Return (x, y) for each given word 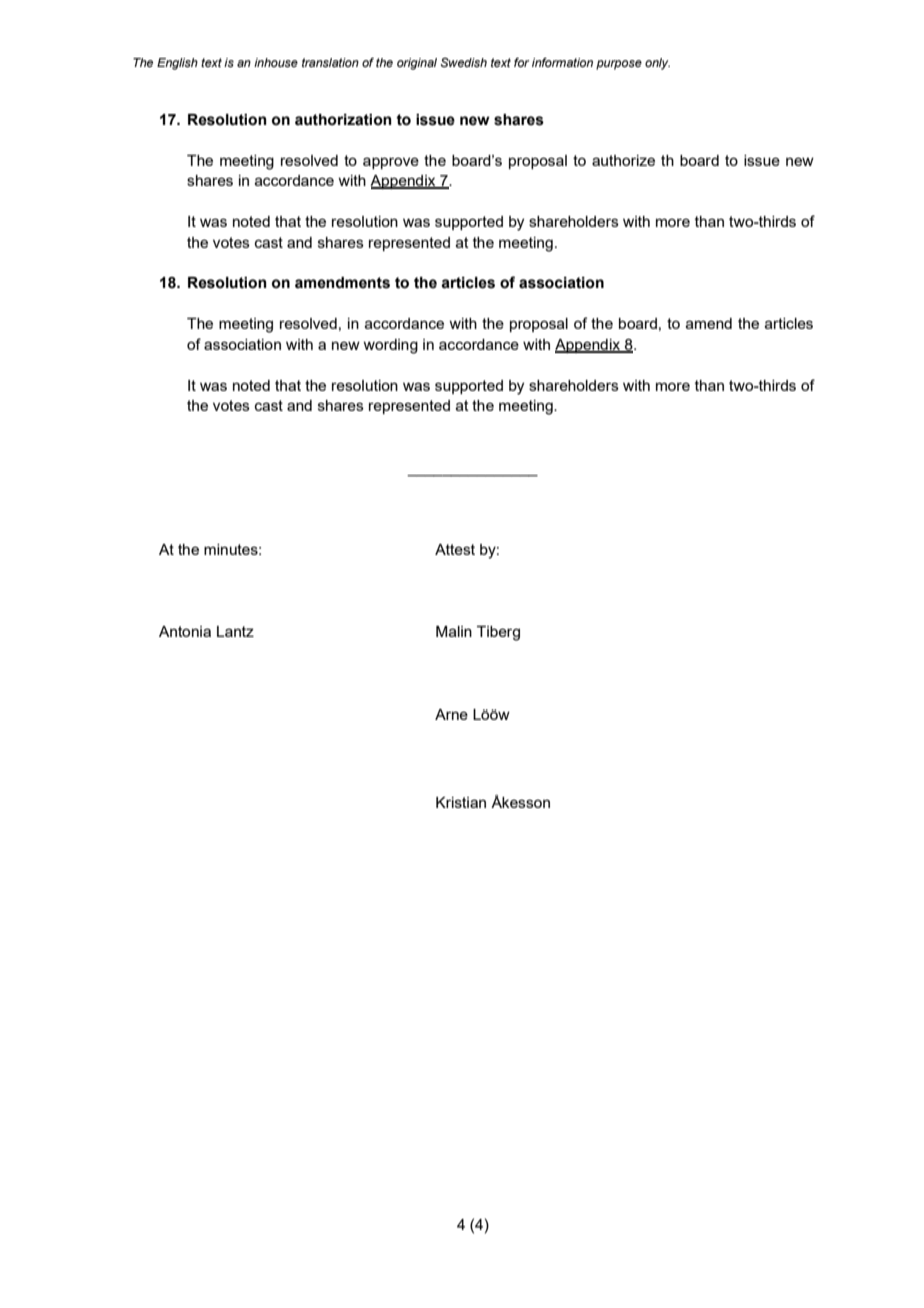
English (177, 64)
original (417, 64)
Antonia (185, 631)
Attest (455, 549)
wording (390, 346)
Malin (454, 631)
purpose (619, 65)
